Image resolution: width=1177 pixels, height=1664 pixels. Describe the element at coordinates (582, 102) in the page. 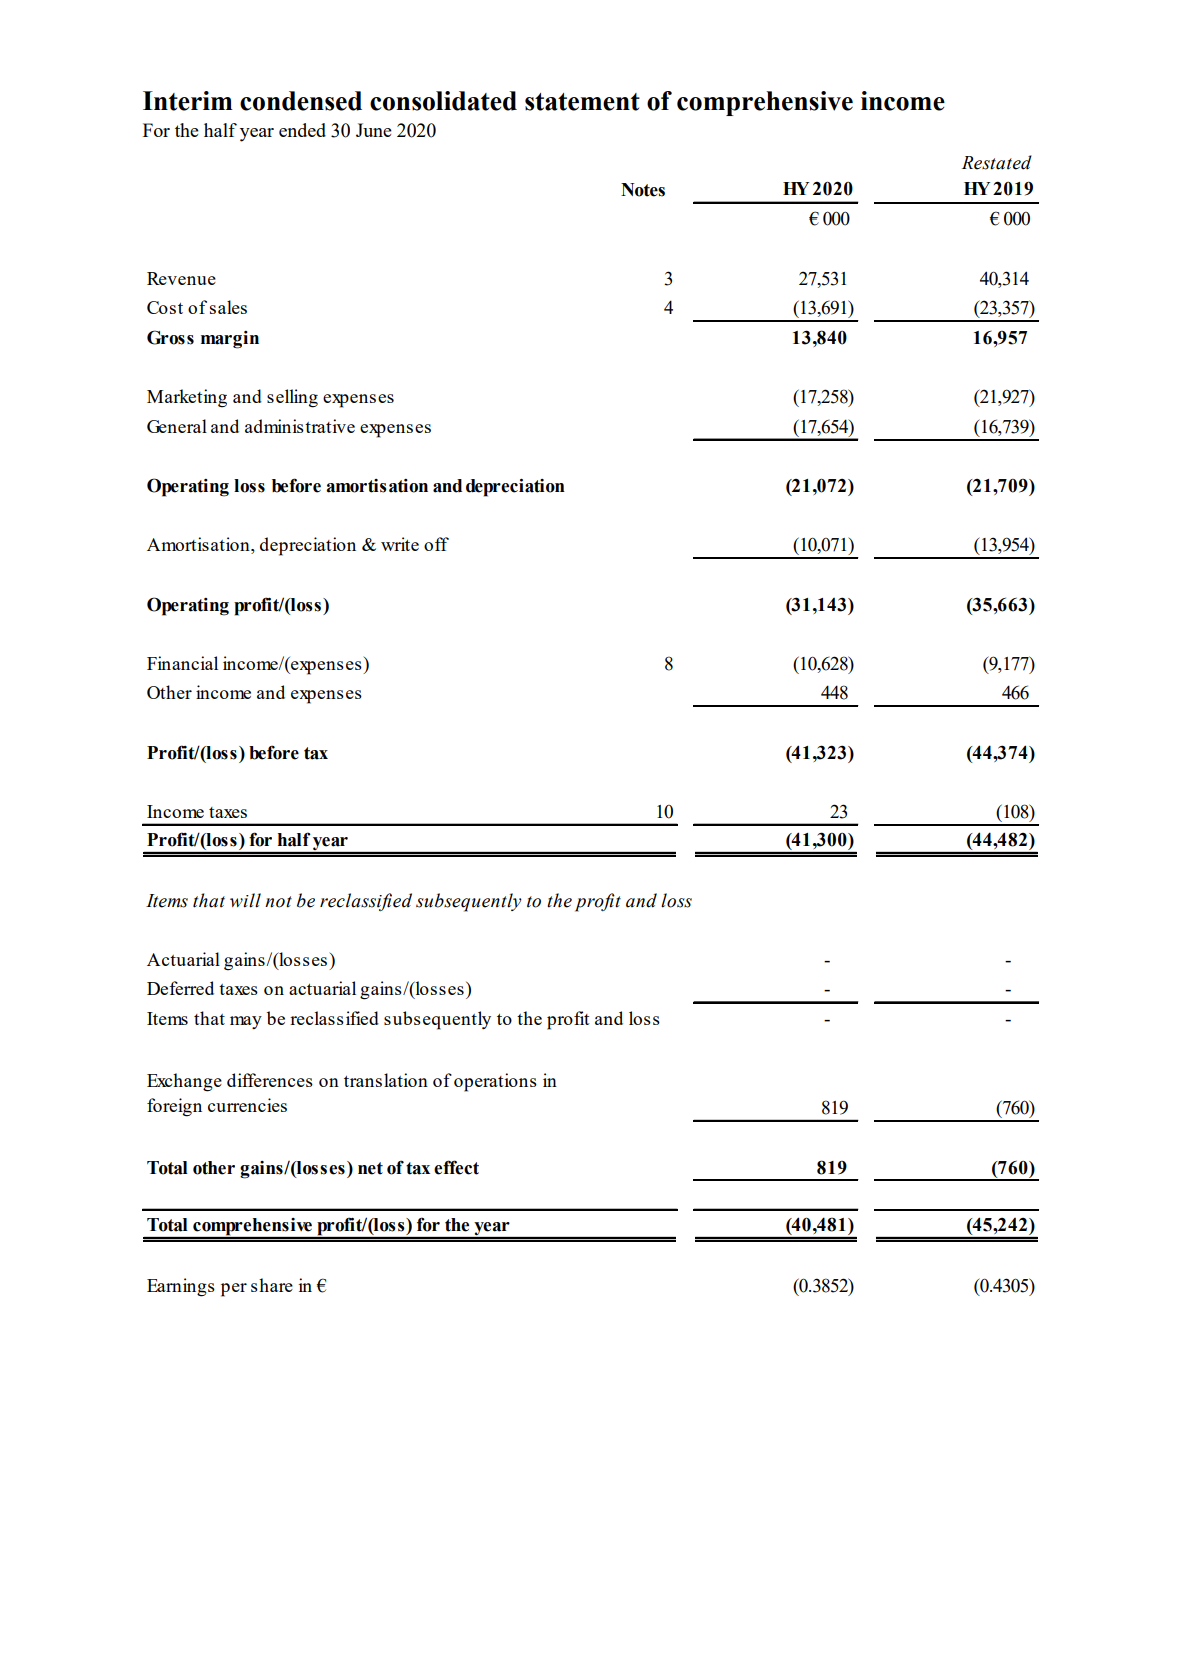

I see `statement` at that location.
